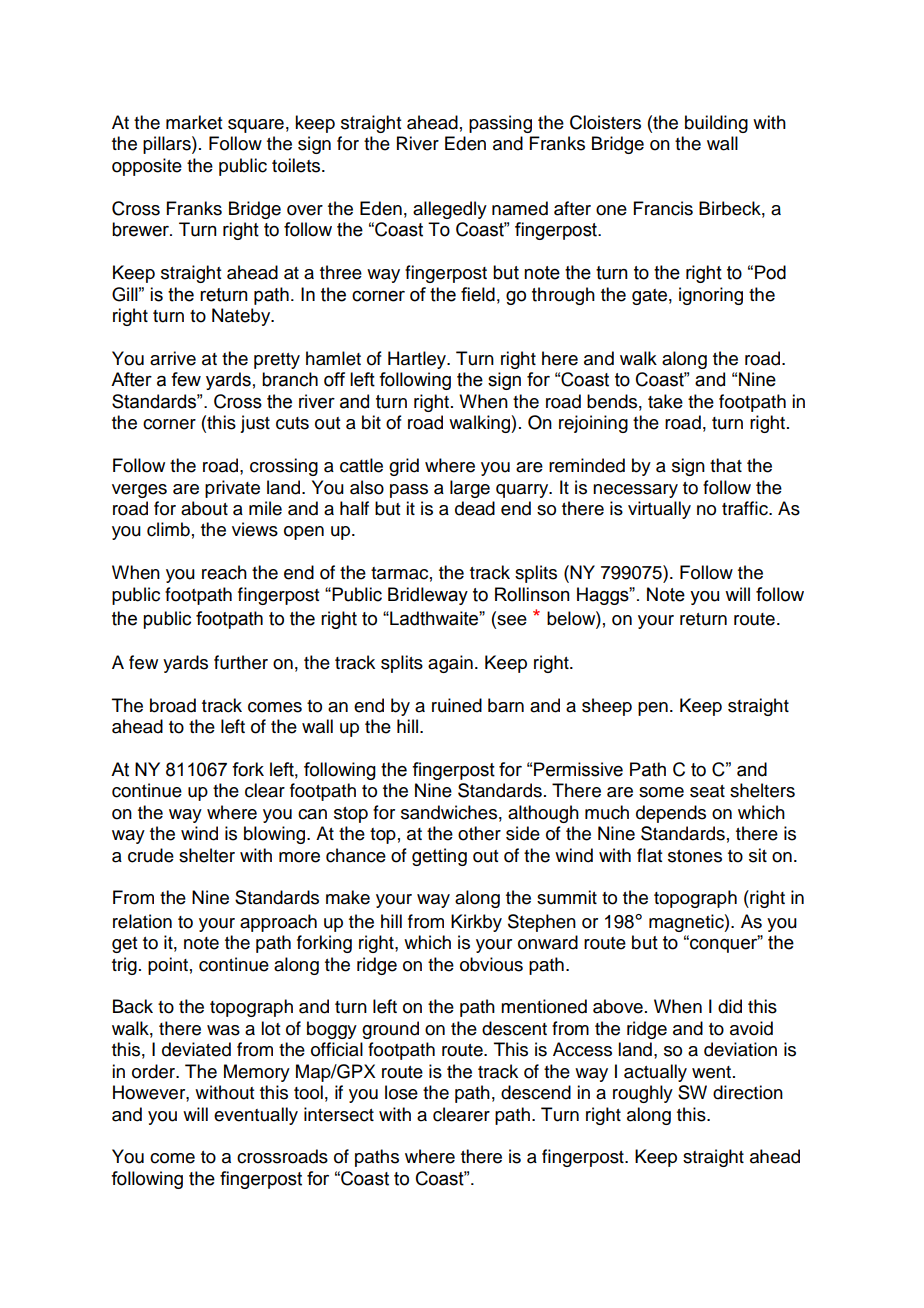  What do you see at coordinates (196, 1049) in the screenshot?
I see `deviated` at bounding box center [196, 1049].
